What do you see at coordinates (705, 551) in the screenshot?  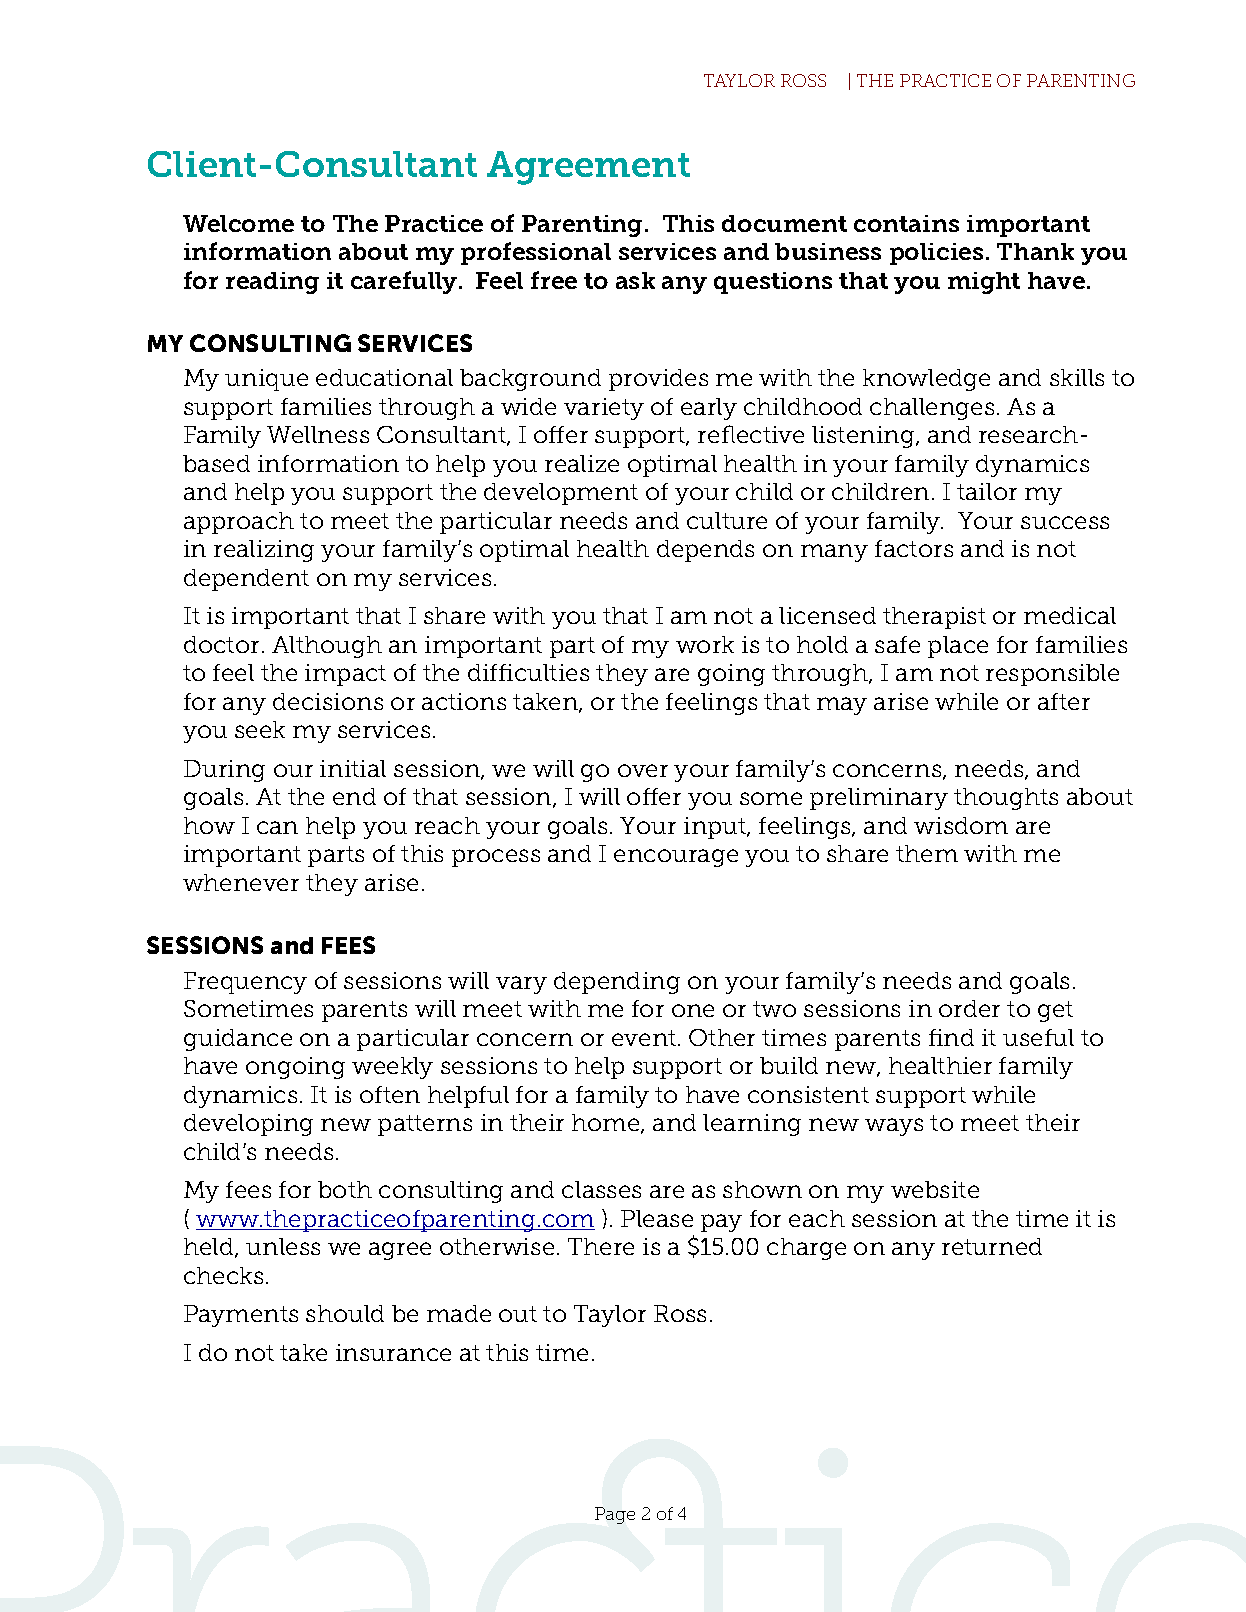 I see `depends` at bounding box center [705, 551].
